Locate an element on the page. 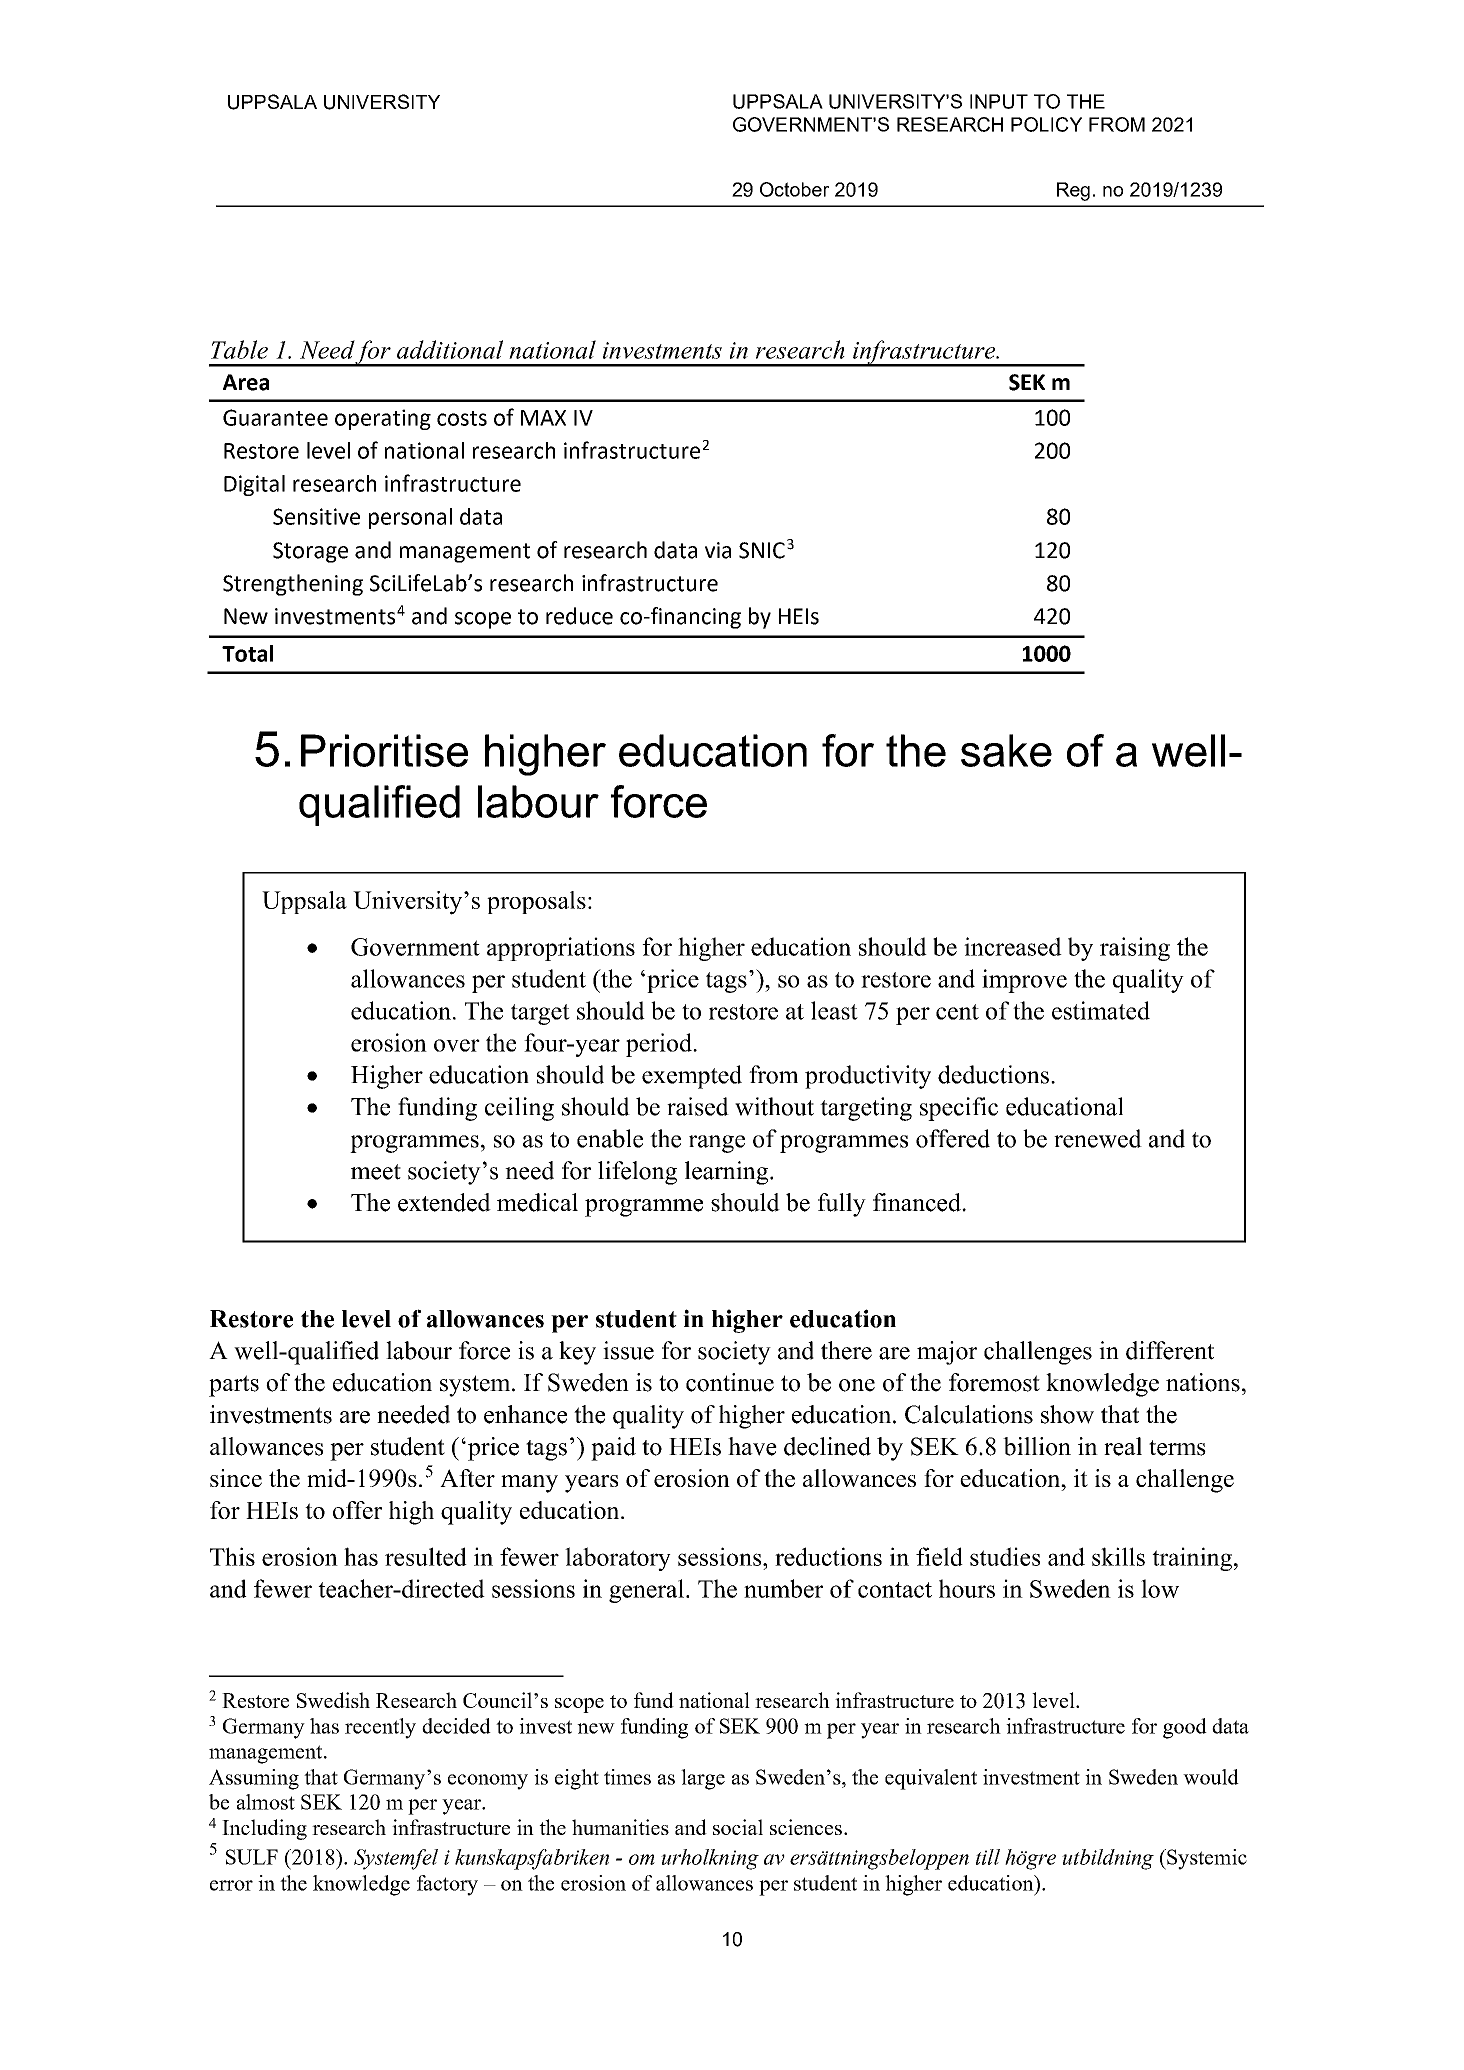 The width and height of the page is (1464, 2070). additional is located at coordinates (450, 349).
